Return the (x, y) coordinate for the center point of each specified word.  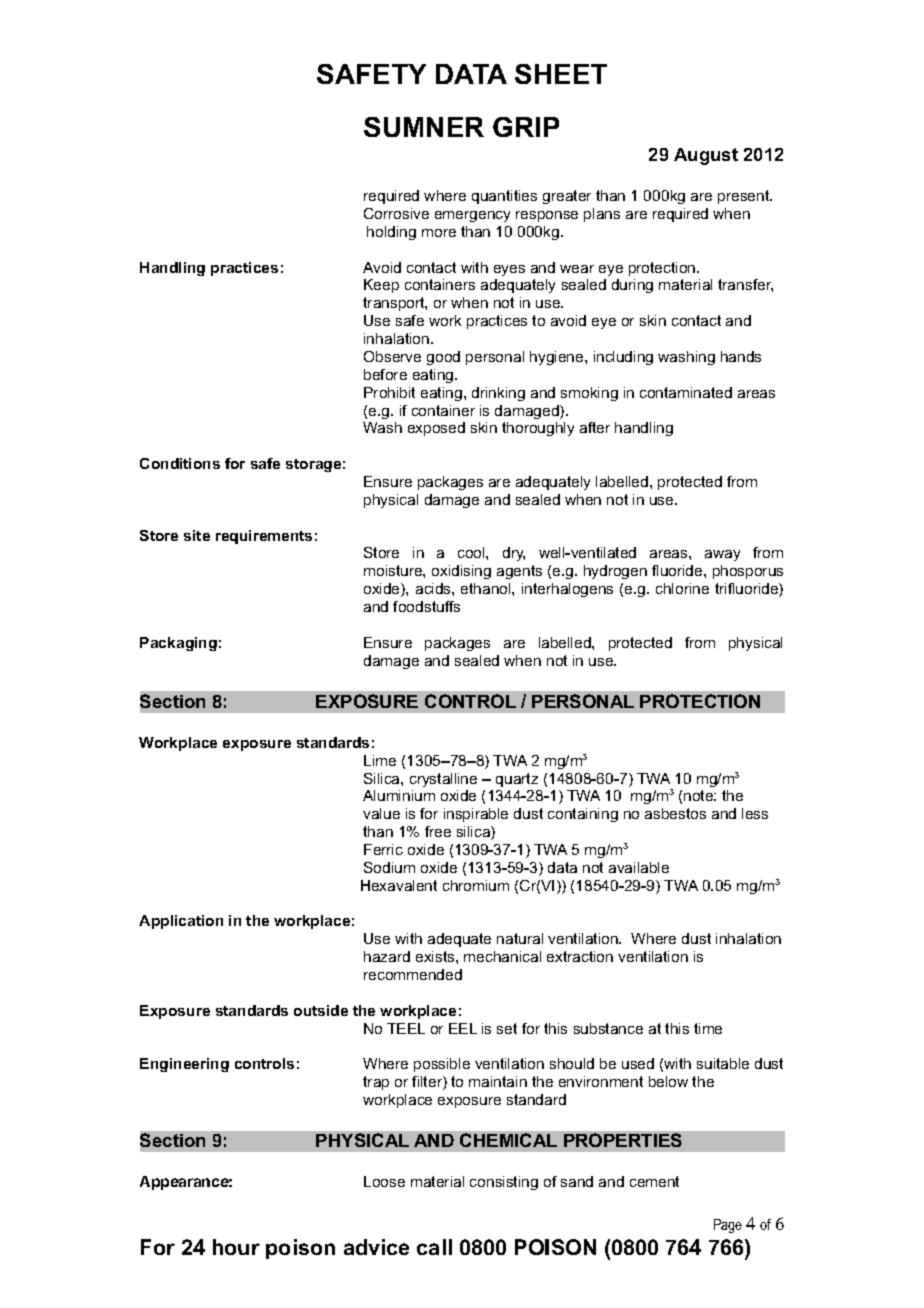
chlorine (682, 588)
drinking (498, 394)
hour (236, 1247)
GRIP (526, 127)
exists (436, 956)
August (706, 156)
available (639, 867)
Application (181, 922)
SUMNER (424, 127)
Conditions (180, 463)
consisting (504, 1183)
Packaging (178, 644)
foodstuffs (426, 606)
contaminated (686, 392)
